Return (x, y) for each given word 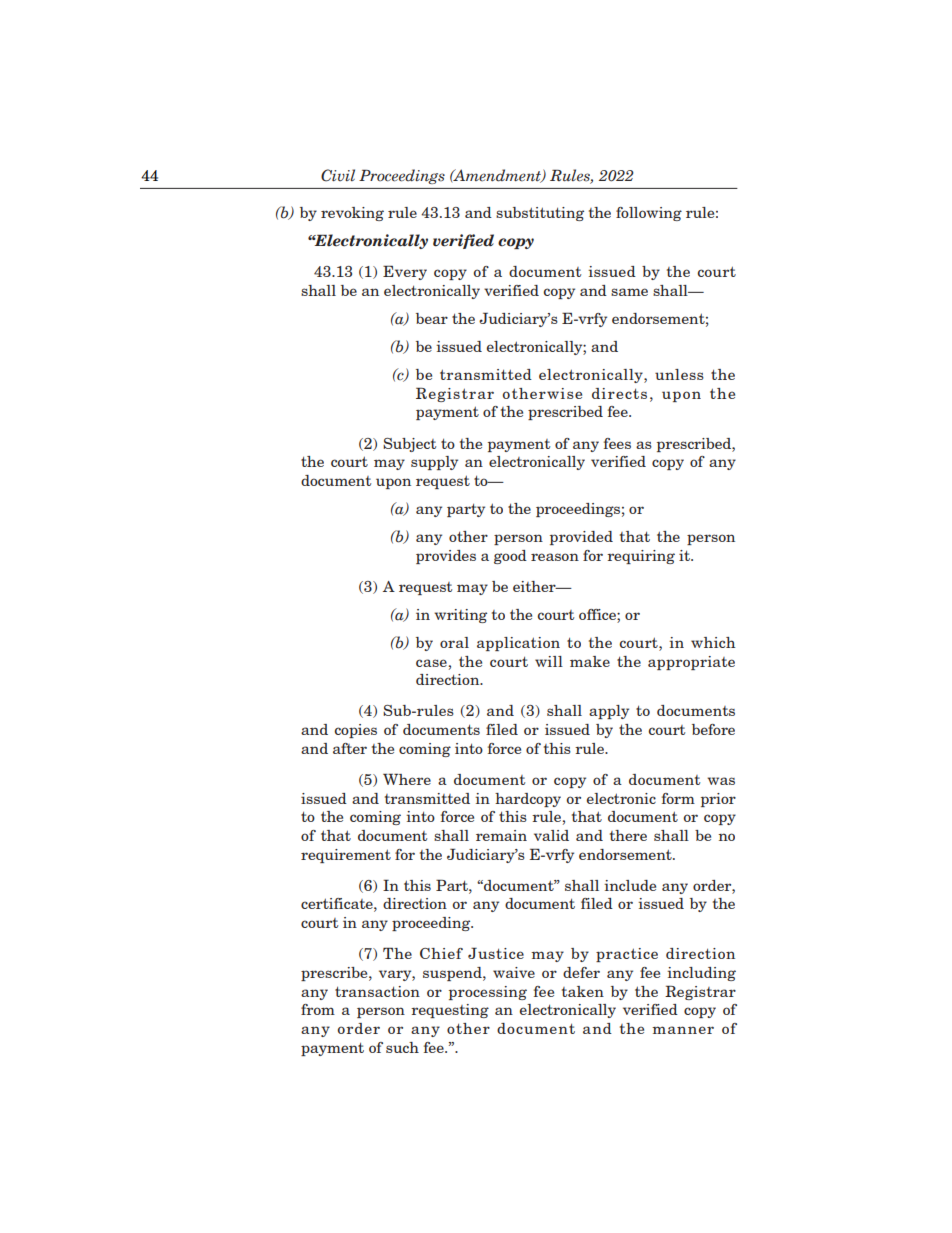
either (535, 586)
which (713, 642)
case (431, 663)
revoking (352, 214)
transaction (377, 991)
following (649, 214)
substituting (540, 214)
